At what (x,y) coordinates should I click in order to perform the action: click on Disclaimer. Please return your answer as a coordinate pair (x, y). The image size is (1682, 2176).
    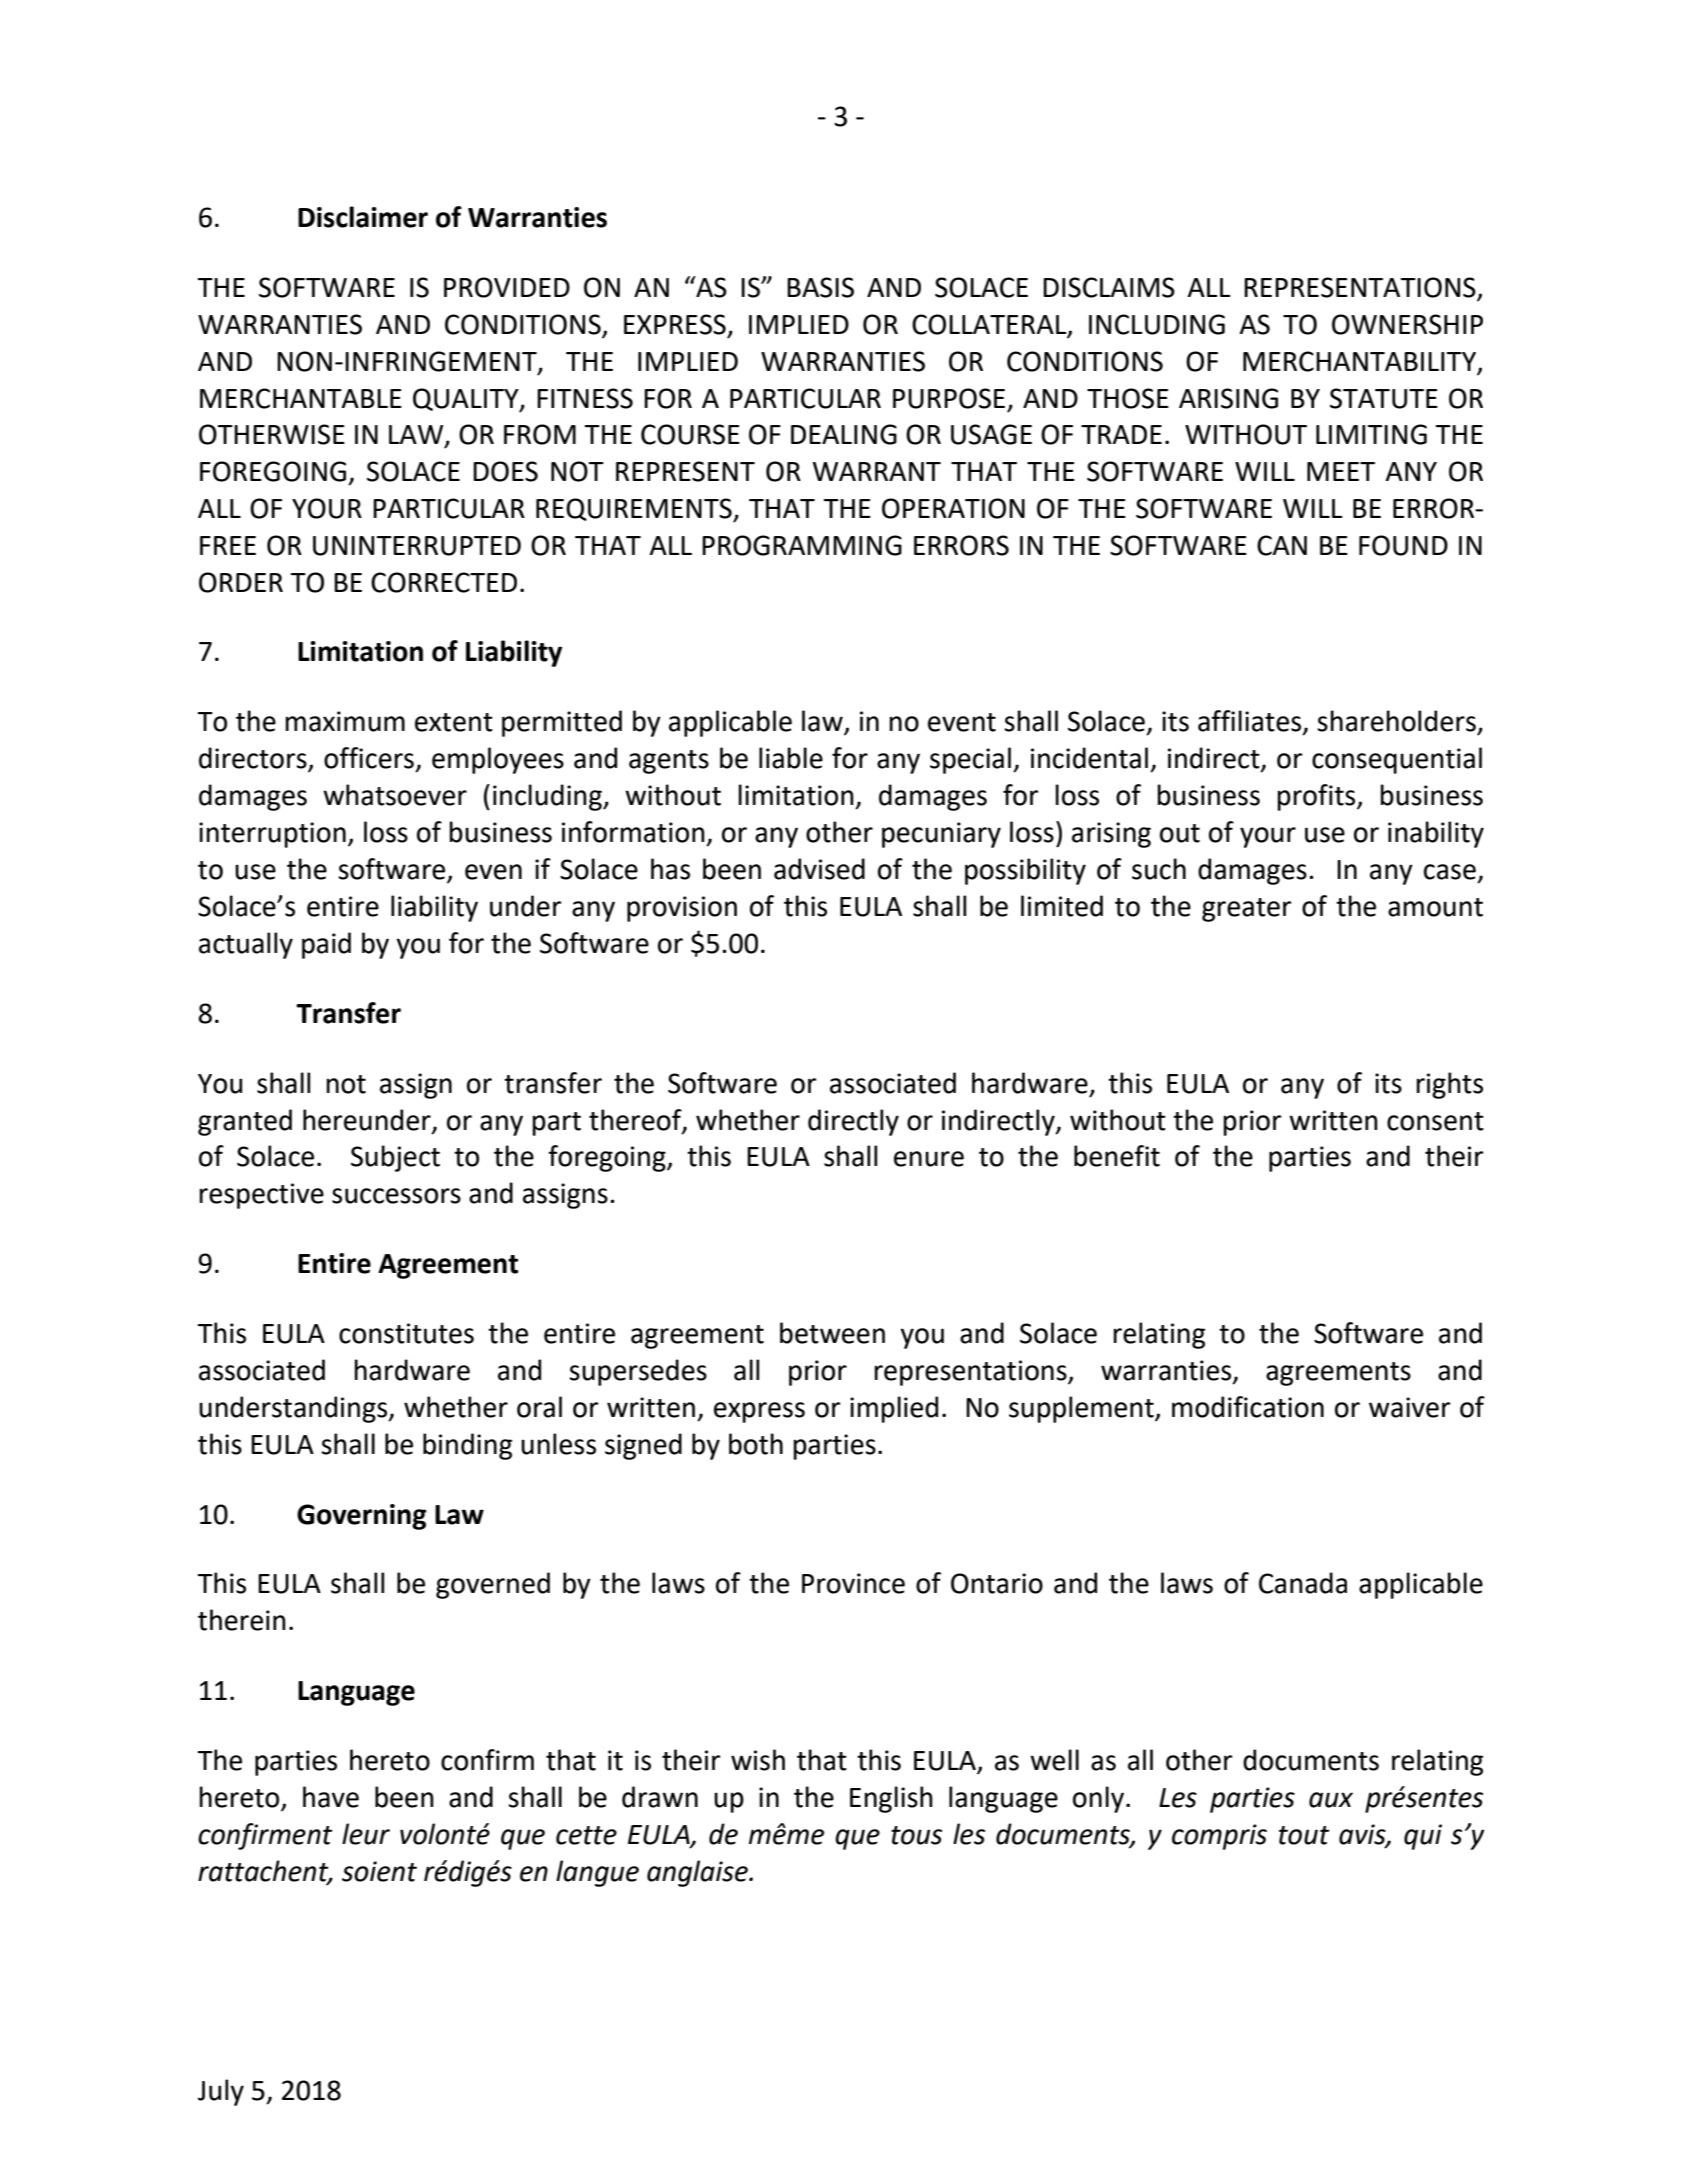
    Looking at the image, I should click on (363, 217).
